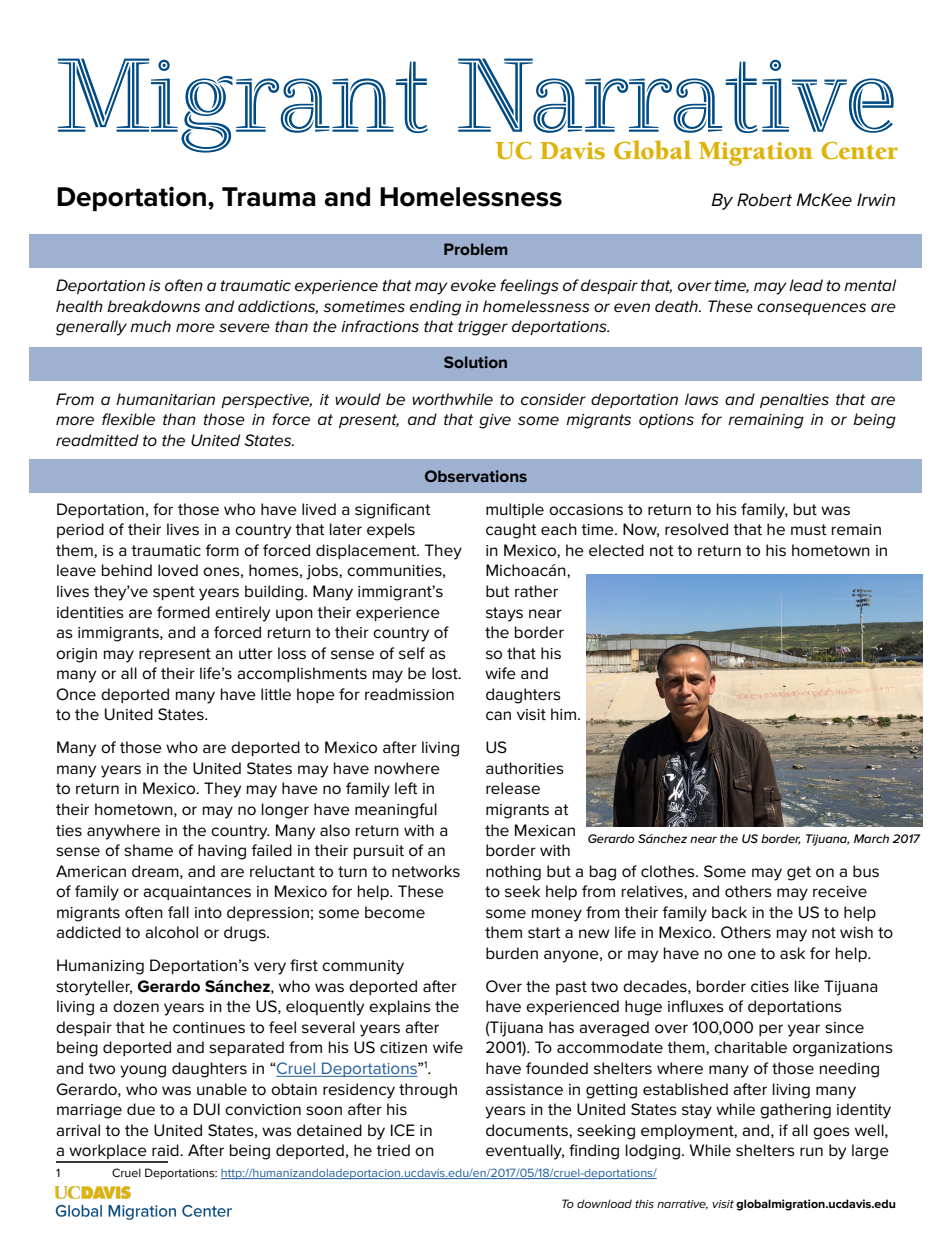  Describe the element at coordinates (528, 1131) in the page. I see `documents` at that location.
